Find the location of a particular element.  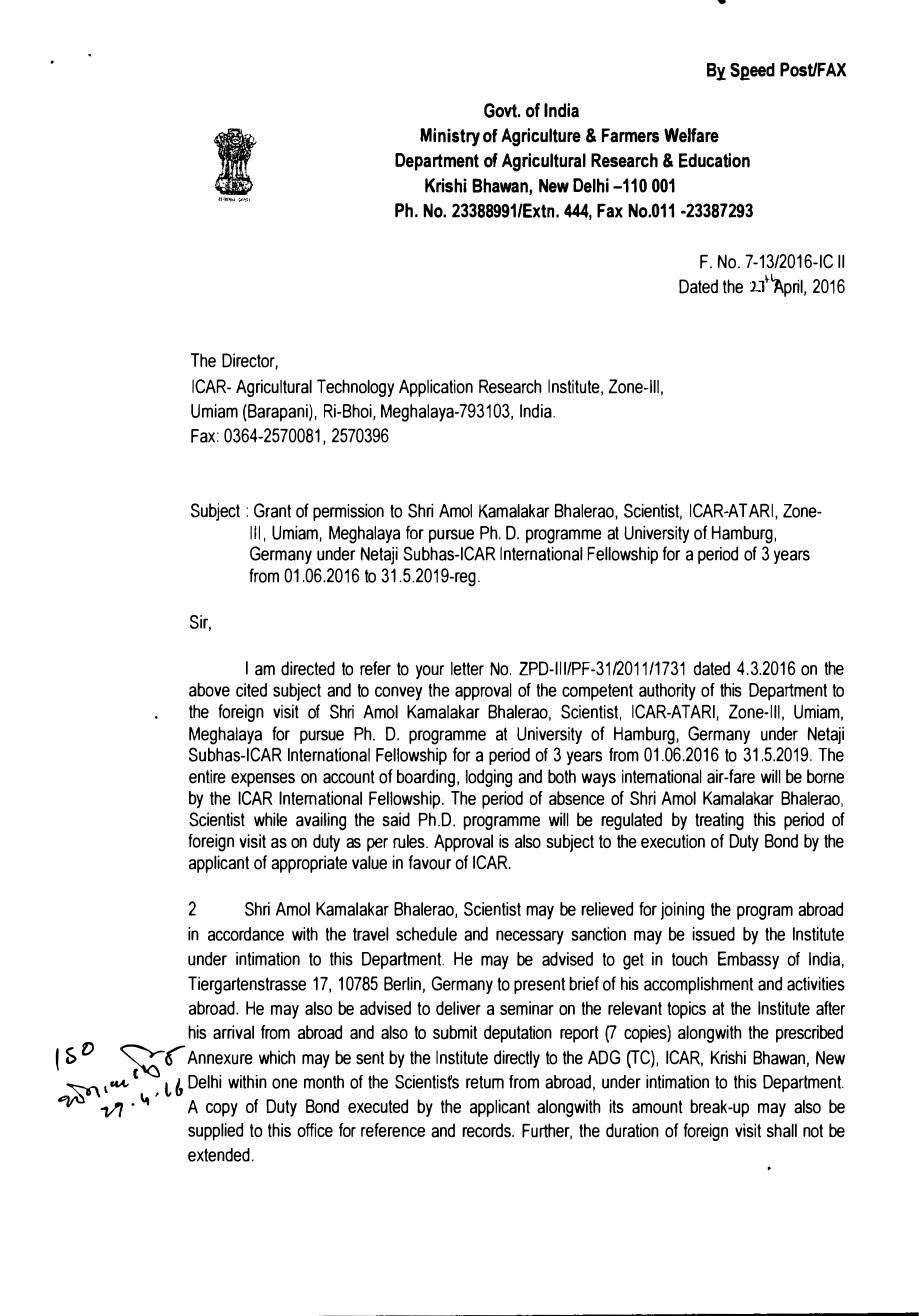

Govt is located at coordinates (502, 110).
